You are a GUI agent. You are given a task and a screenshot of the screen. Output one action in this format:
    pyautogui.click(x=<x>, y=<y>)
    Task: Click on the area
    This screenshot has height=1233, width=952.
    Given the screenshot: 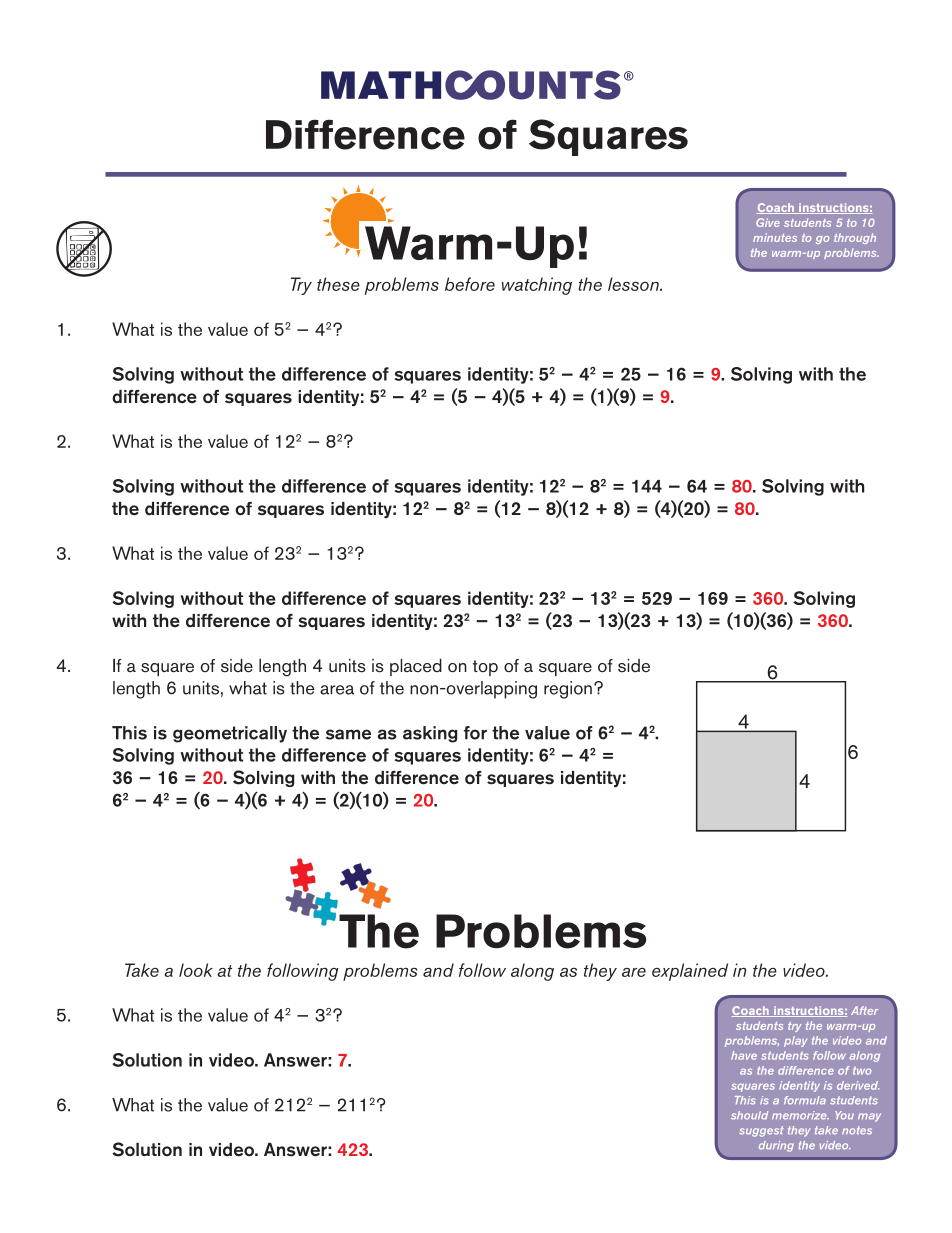 What is the action you would take?
    pyautogui.click(x=337, y=690)
